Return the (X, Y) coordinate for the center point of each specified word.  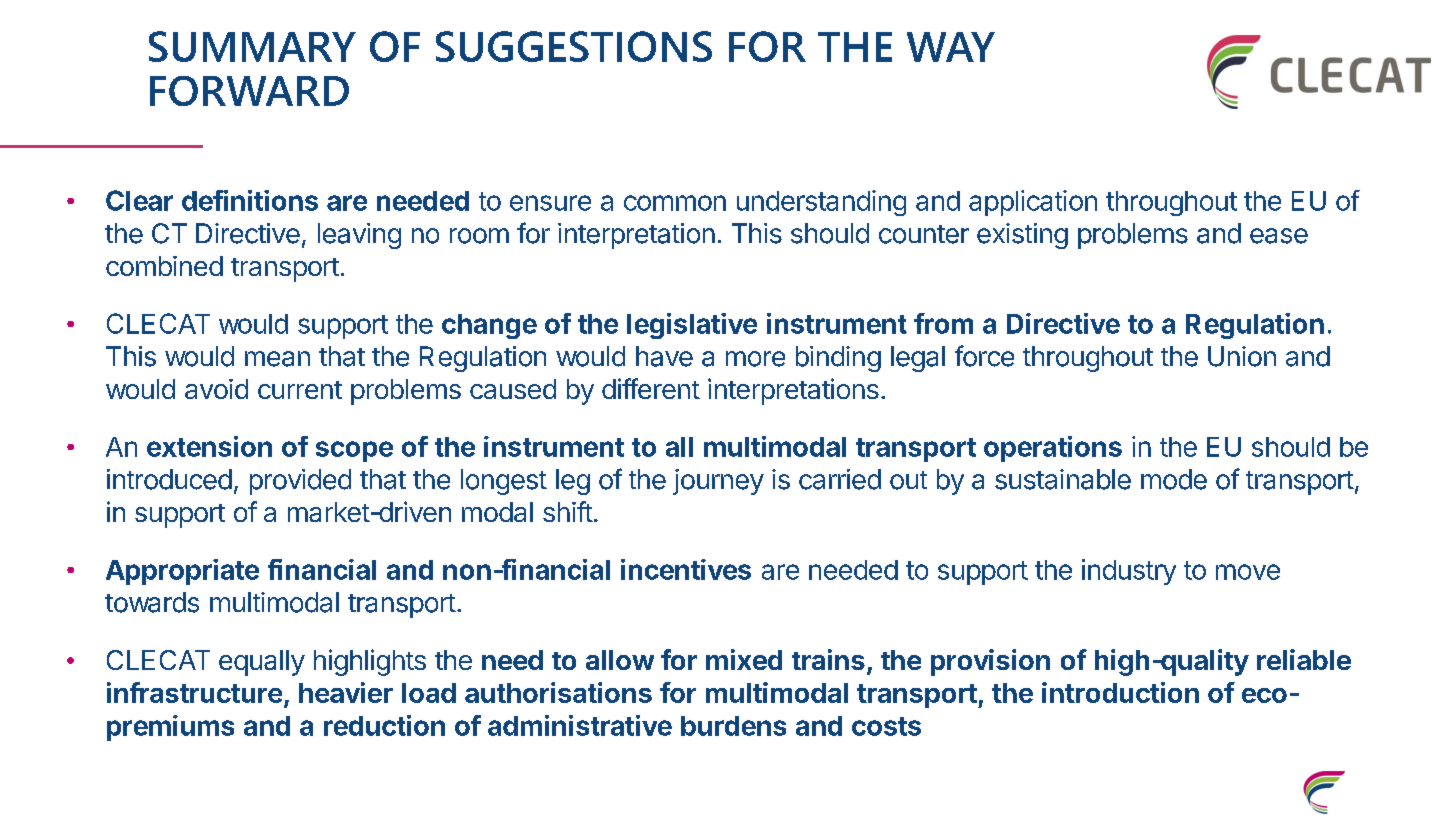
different (651, 388)
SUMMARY (252, 46)
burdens (733, 726)
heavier (346, 692)
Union (1242, 356)
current (300, 390)
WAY (951, 47)
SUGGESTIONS (574, 46)
